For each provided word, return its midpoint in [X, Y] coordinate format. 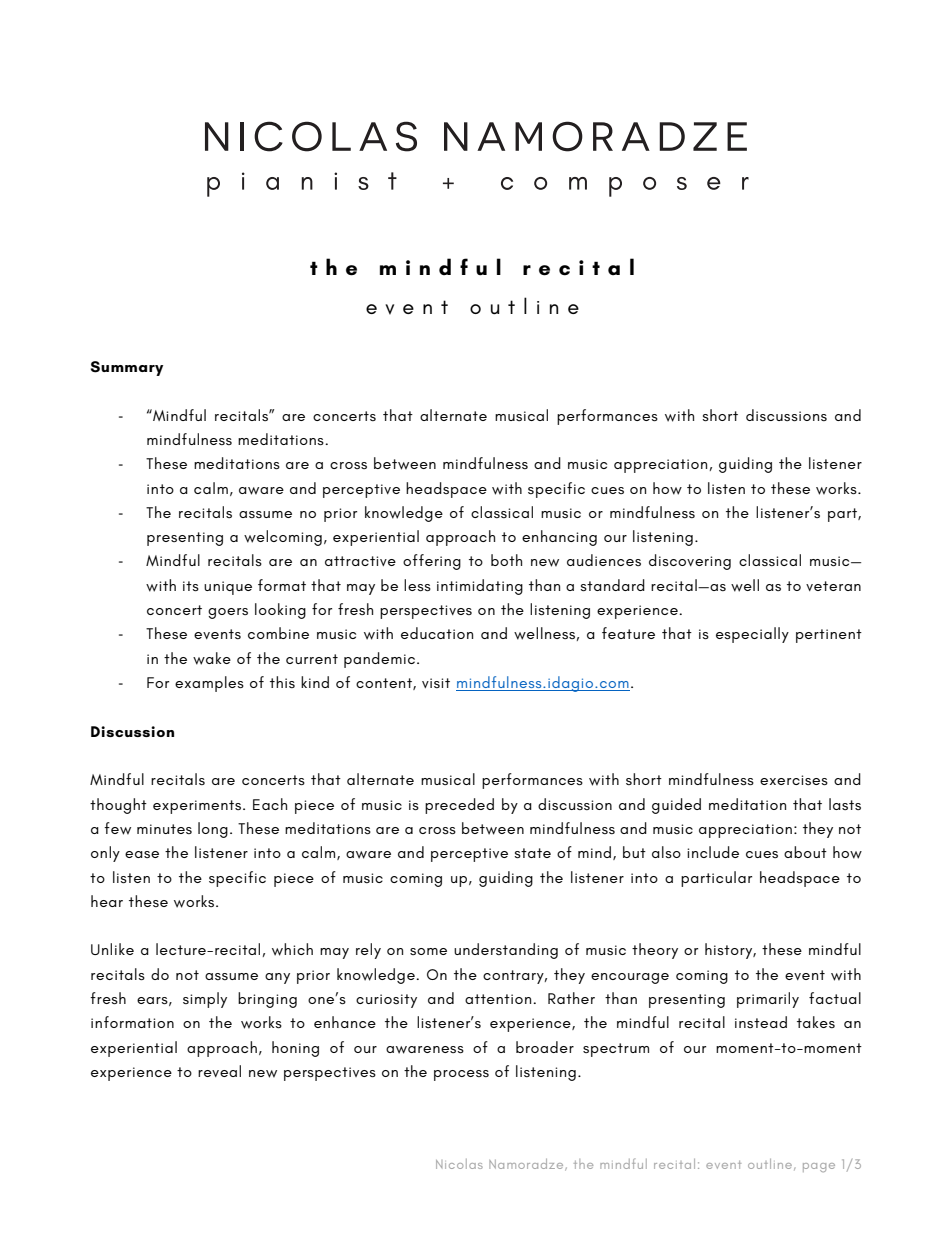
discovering [690, 562]
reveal [219, 1071]
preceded [459, 806]
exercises [794, 780]
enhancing [559, 538]
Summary [127, 368]
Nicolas [459, 1164]
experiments [197, 807]
